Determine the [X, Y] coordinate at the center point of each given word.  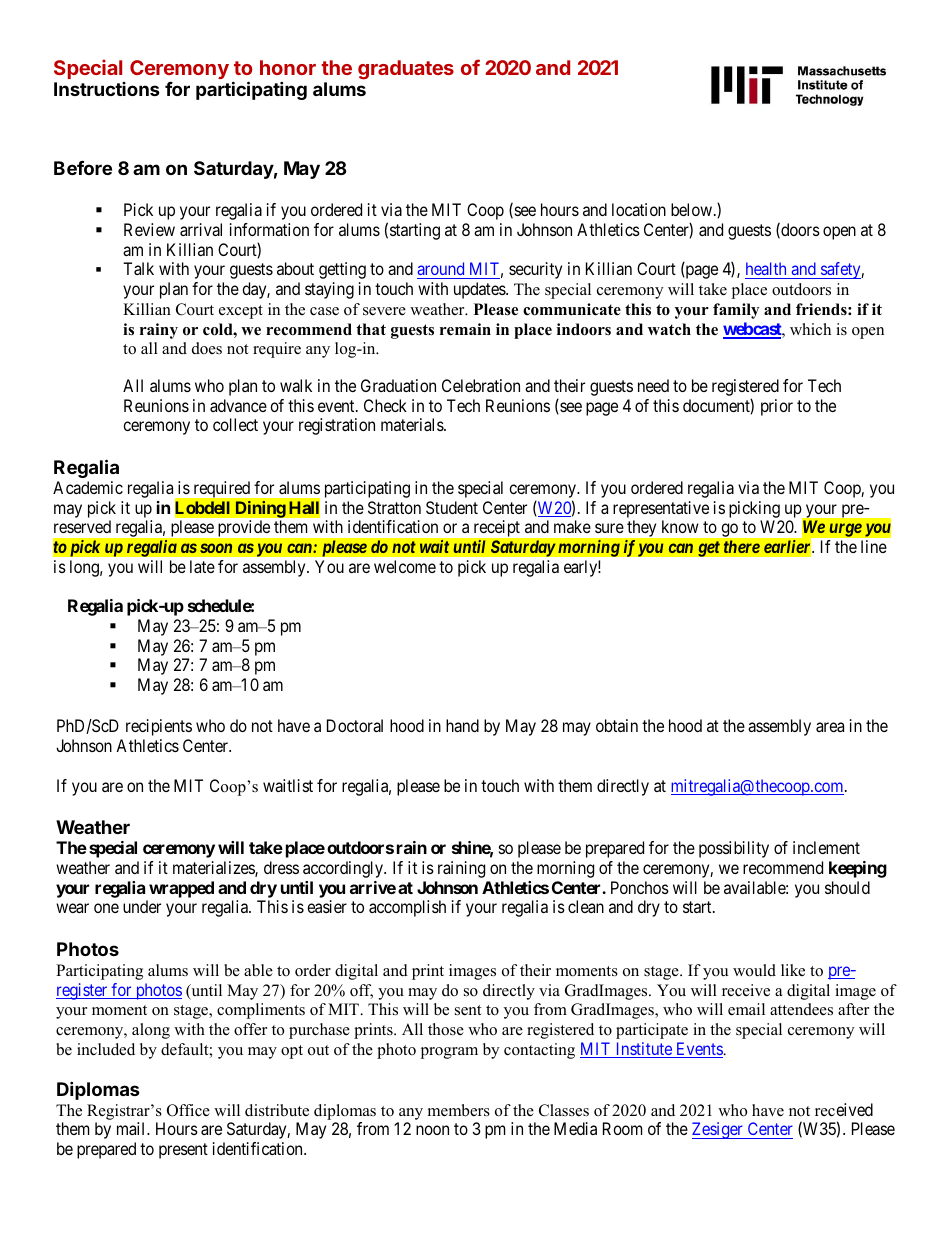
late [202, 566]
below [691, 209]
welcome [405, 566]
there [741, 547]
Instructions [107, 89]
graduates [406, 70]
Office [188, 1110]
